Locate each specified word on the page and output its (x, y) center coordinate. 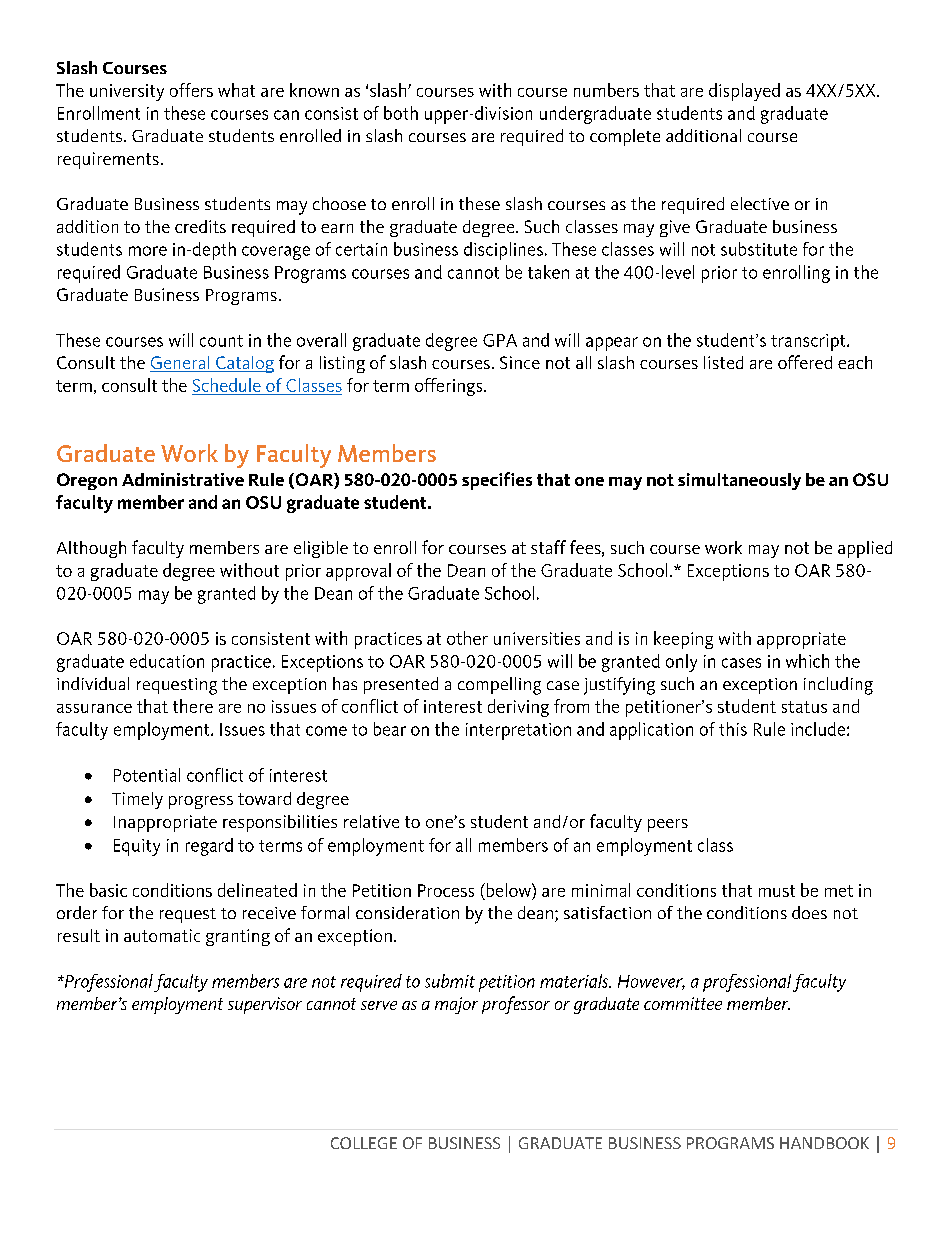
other (467, 638)
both (401, 113)
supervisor (265, 1005)
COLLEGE (364, 1143)
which (807, 661)
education (167, 661)
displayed (744, 92)
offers (191, 90)
